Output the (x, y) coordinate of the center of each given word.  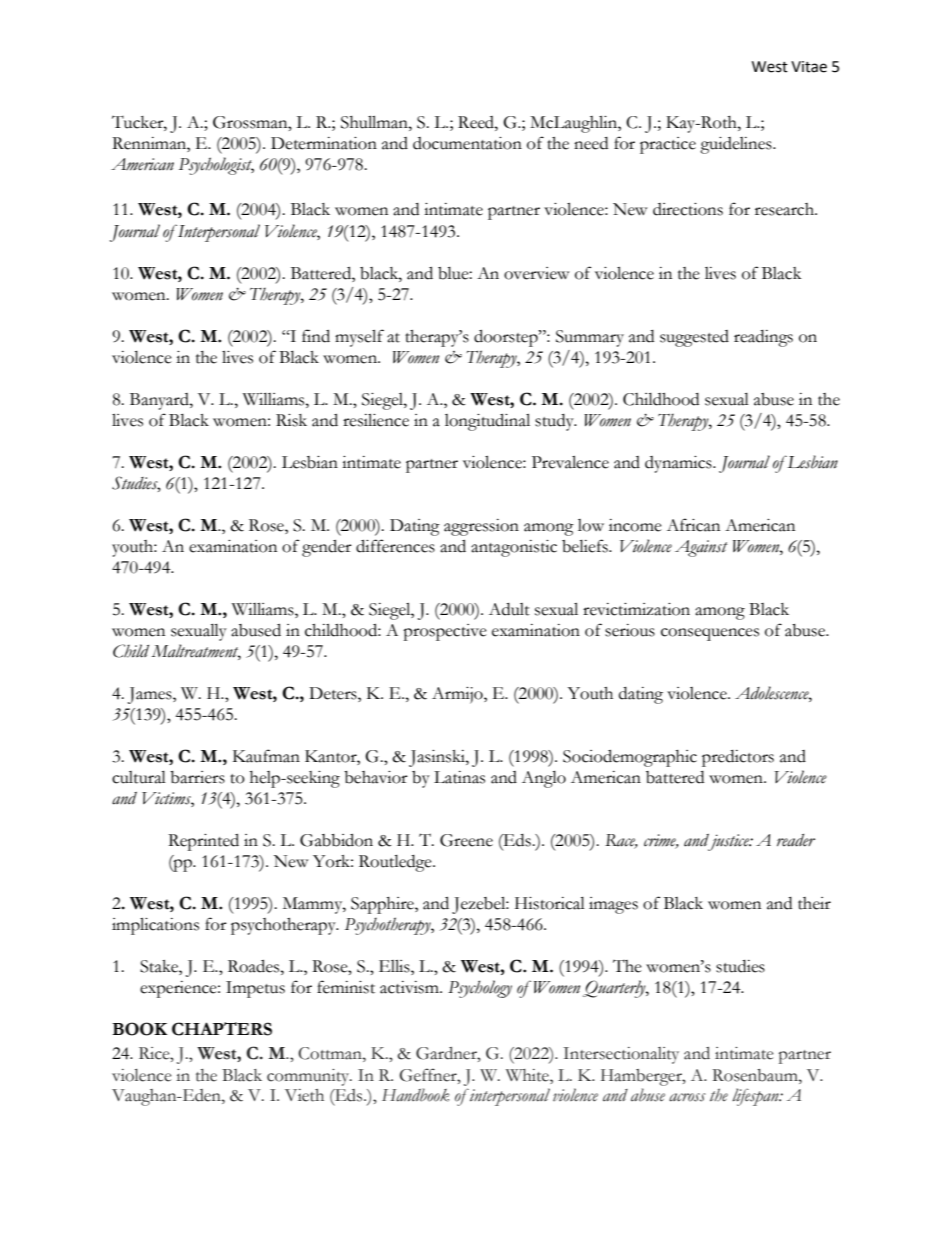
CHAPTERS (222, 1029)
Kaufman (266, 756)
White (528, 1075)
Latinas (459, 777)
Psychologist (216, 166)
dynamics (679, 464)
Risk (291, 420)
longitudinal (487, 422)
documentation (467, 143)
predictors (738, 758)
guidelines (737, 145)
